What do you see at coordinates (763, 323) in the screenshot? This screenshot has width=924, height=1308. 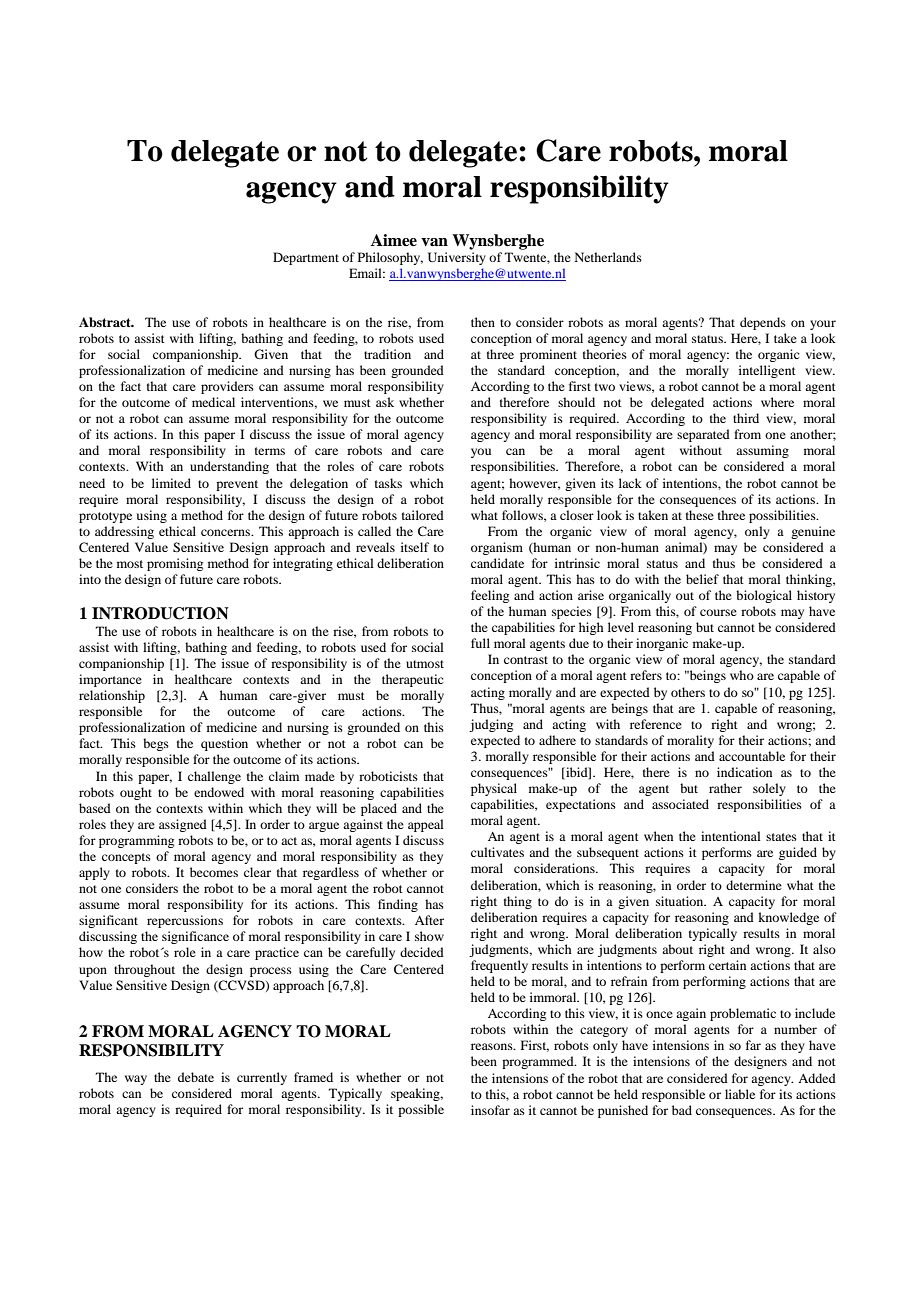 I see `depends` at bounding box center [763, 323].
